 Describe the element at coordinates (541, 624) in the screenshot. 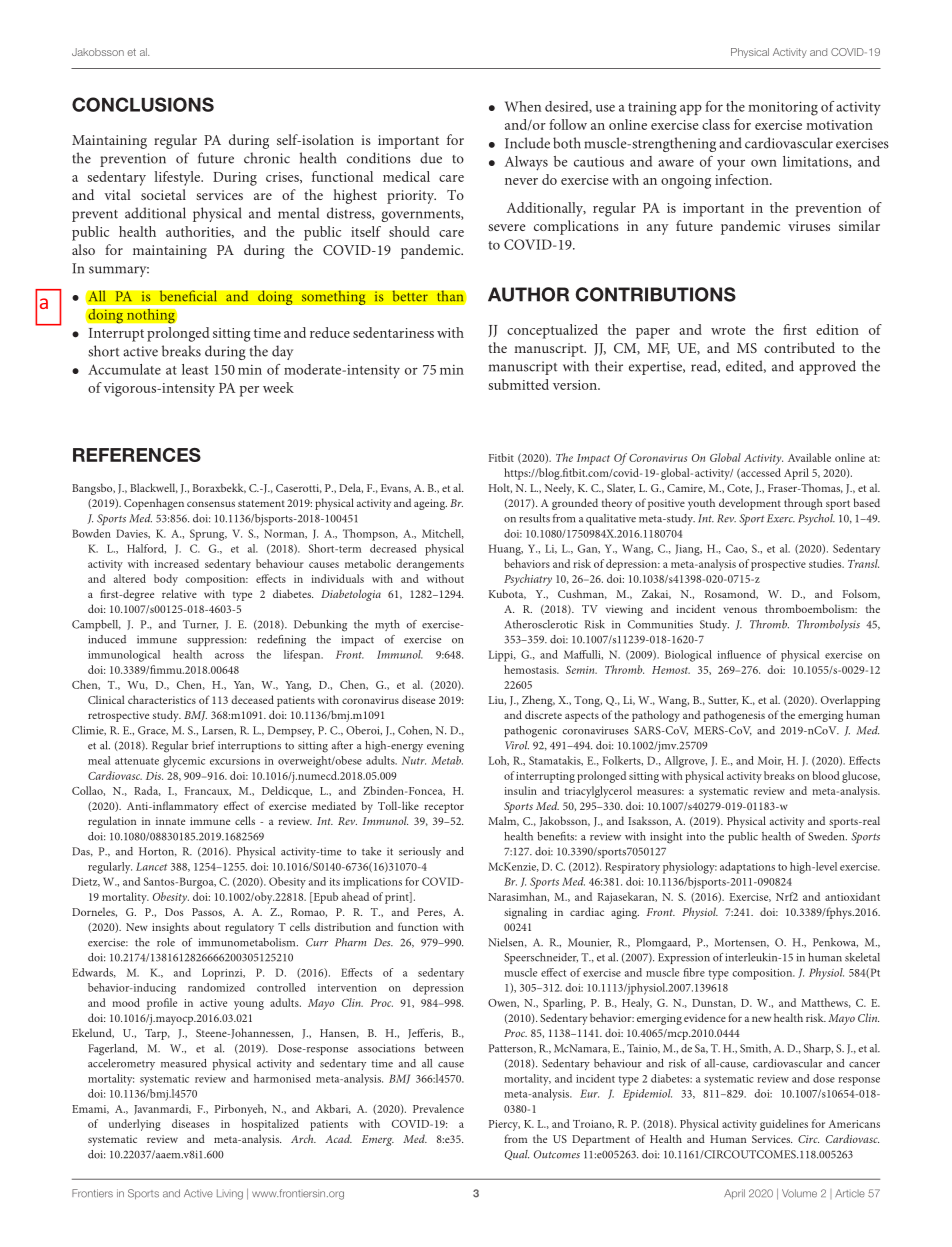

I see `Atherosclerotic` at that location.
